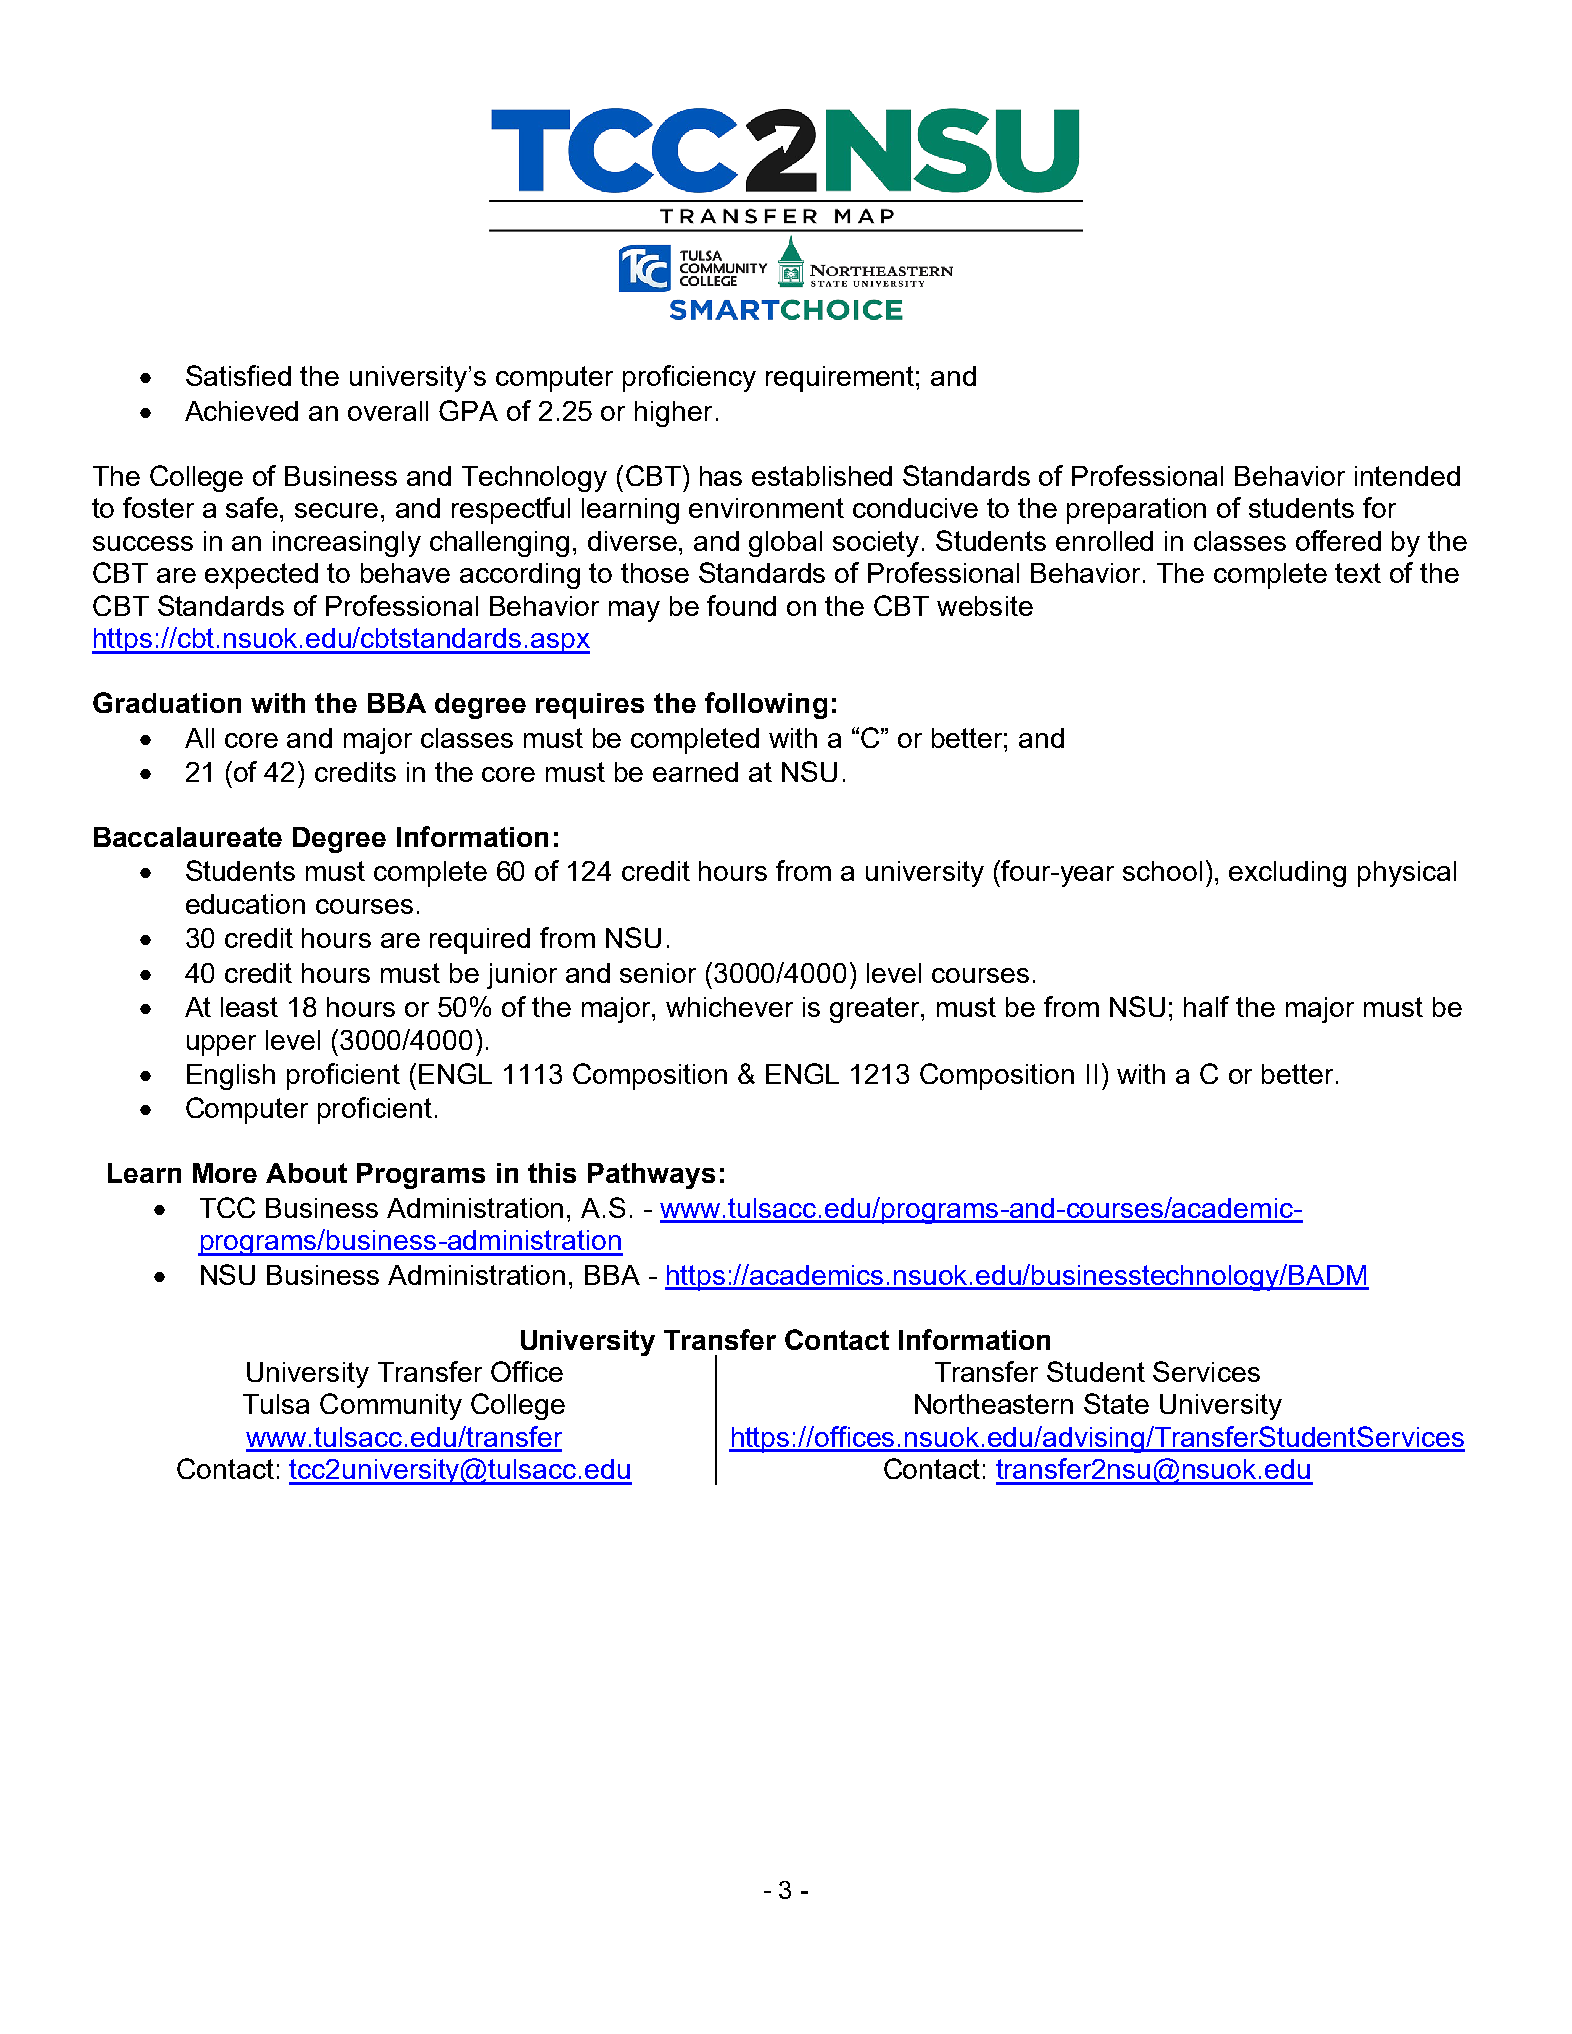 The width and height of the image is (1572, 2034). I want to click on intended, so click(1407, 476).
